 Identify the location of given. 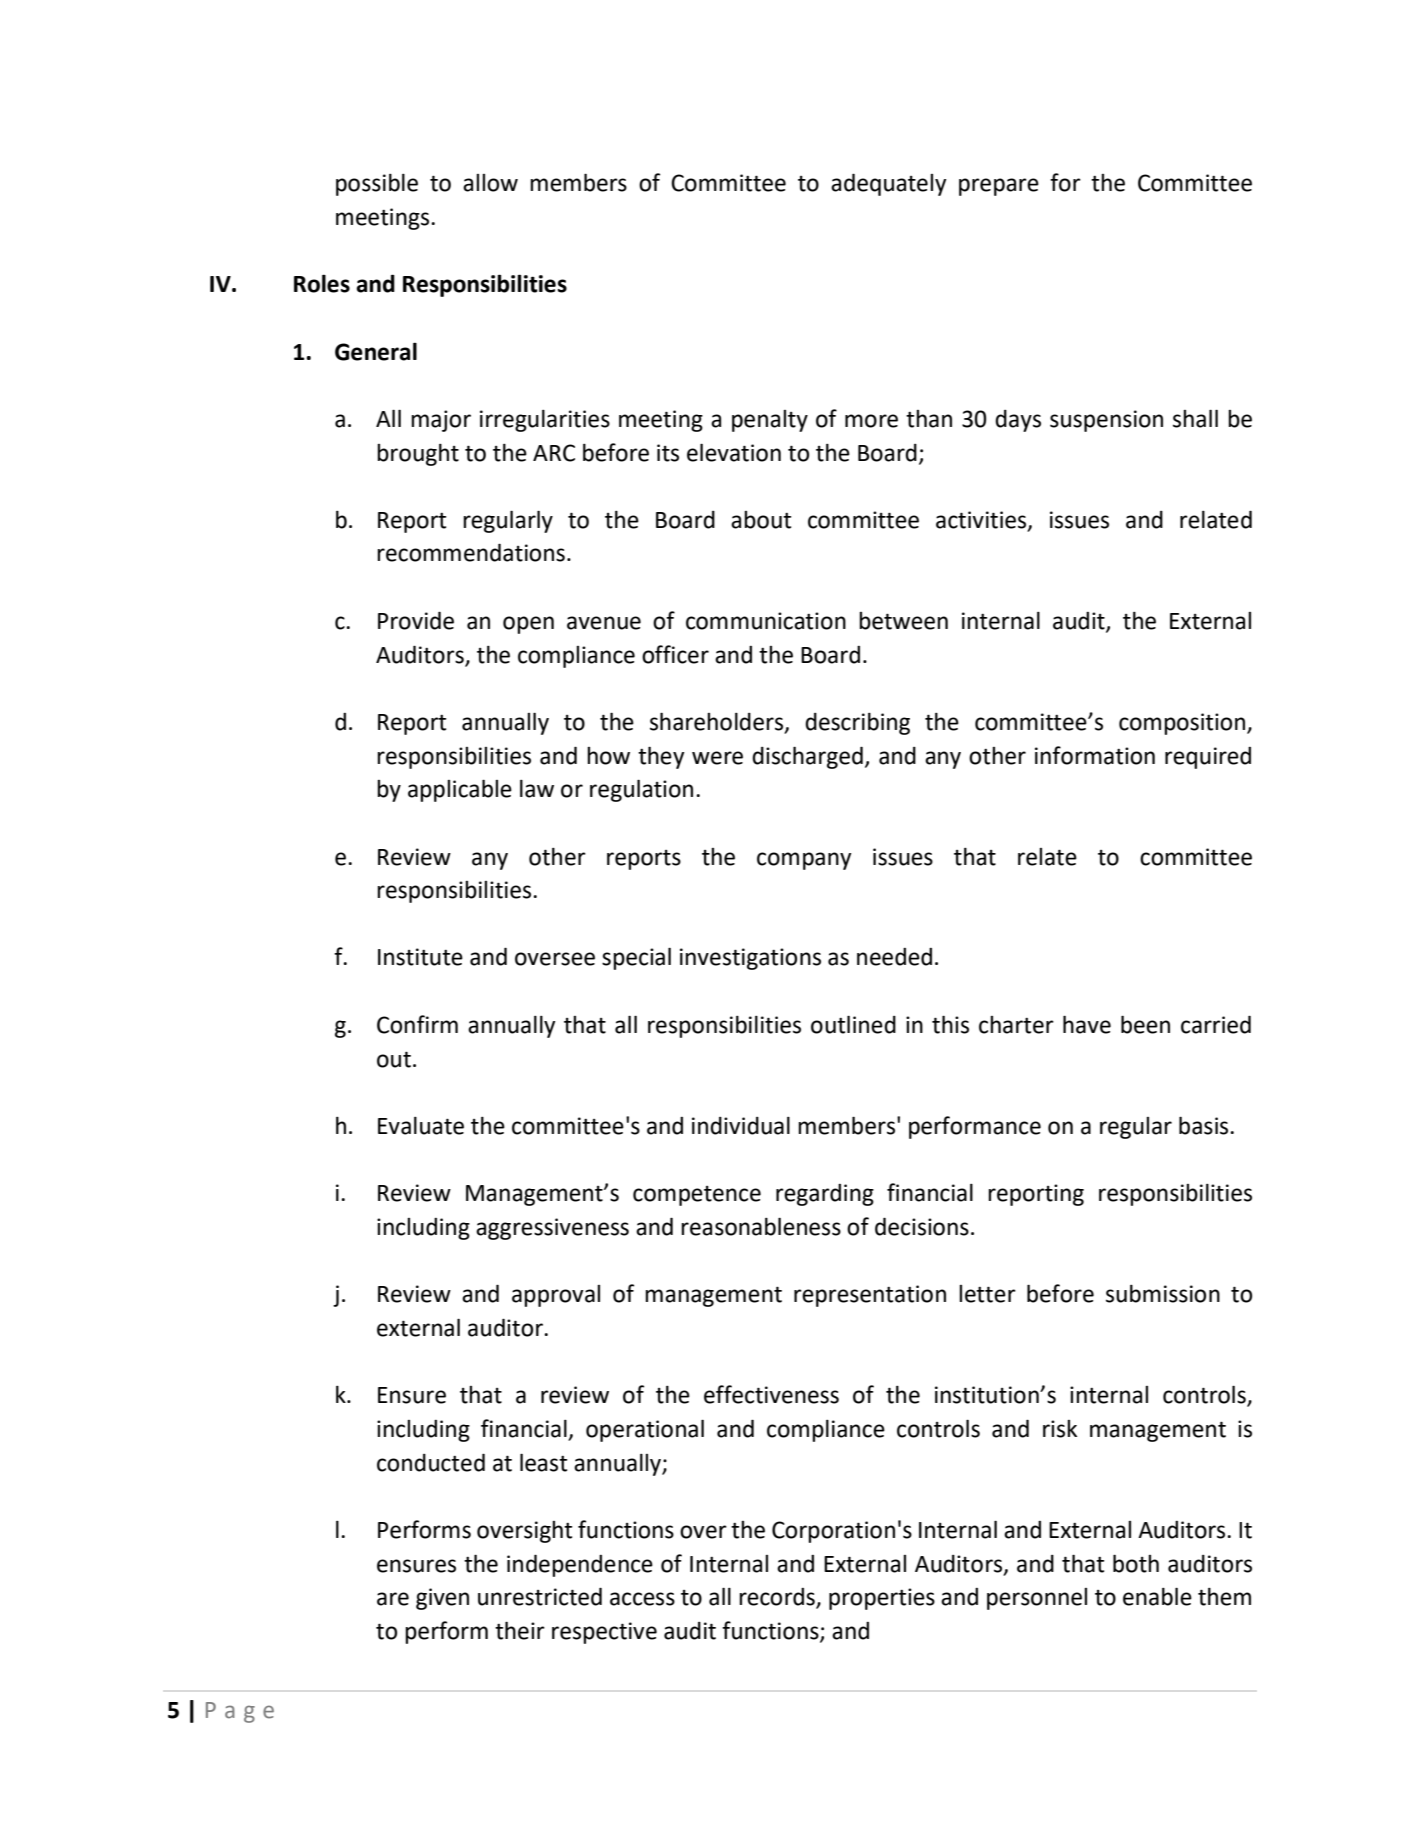
(442, 1599).
